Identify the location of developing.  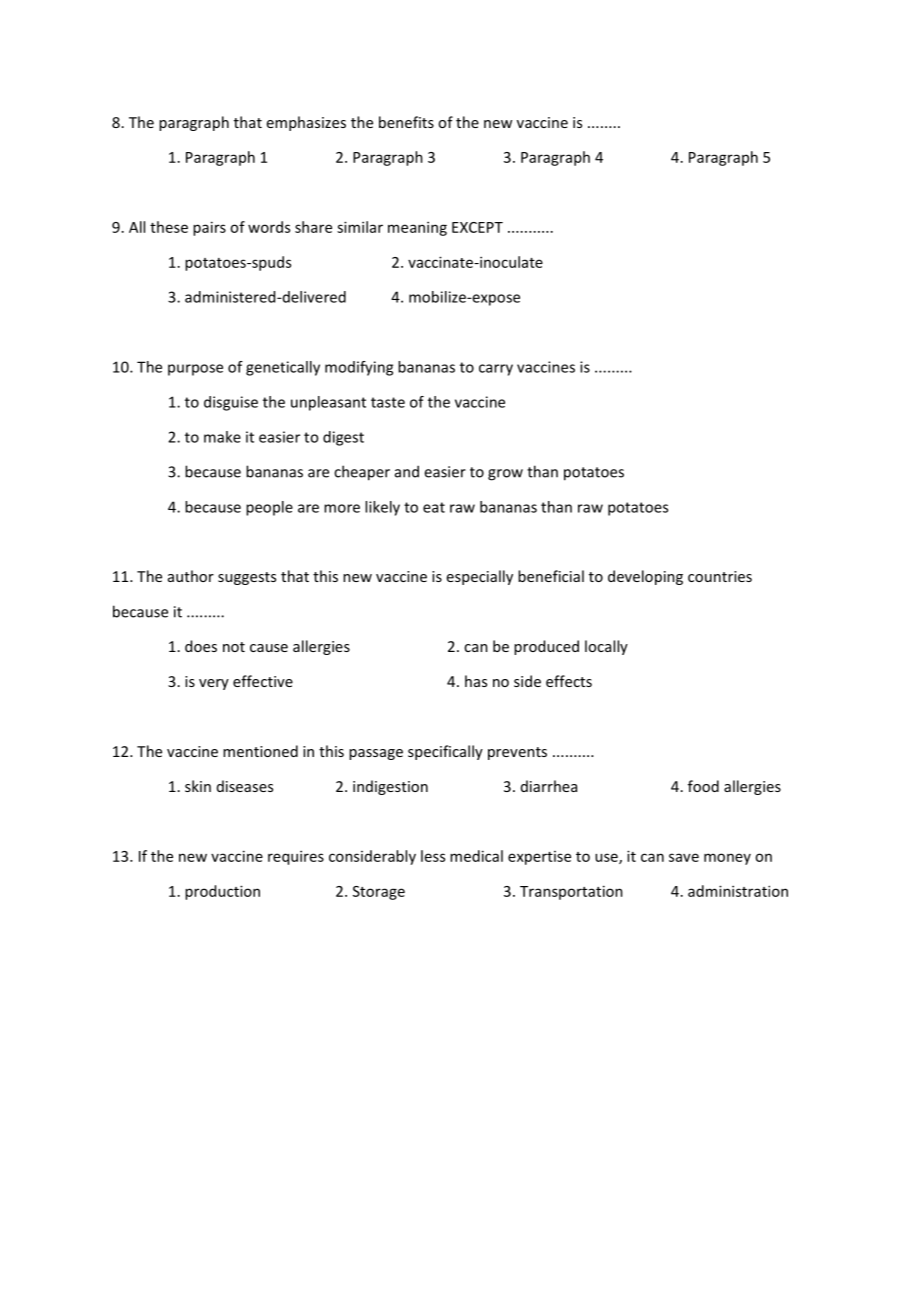
(645, 577).
